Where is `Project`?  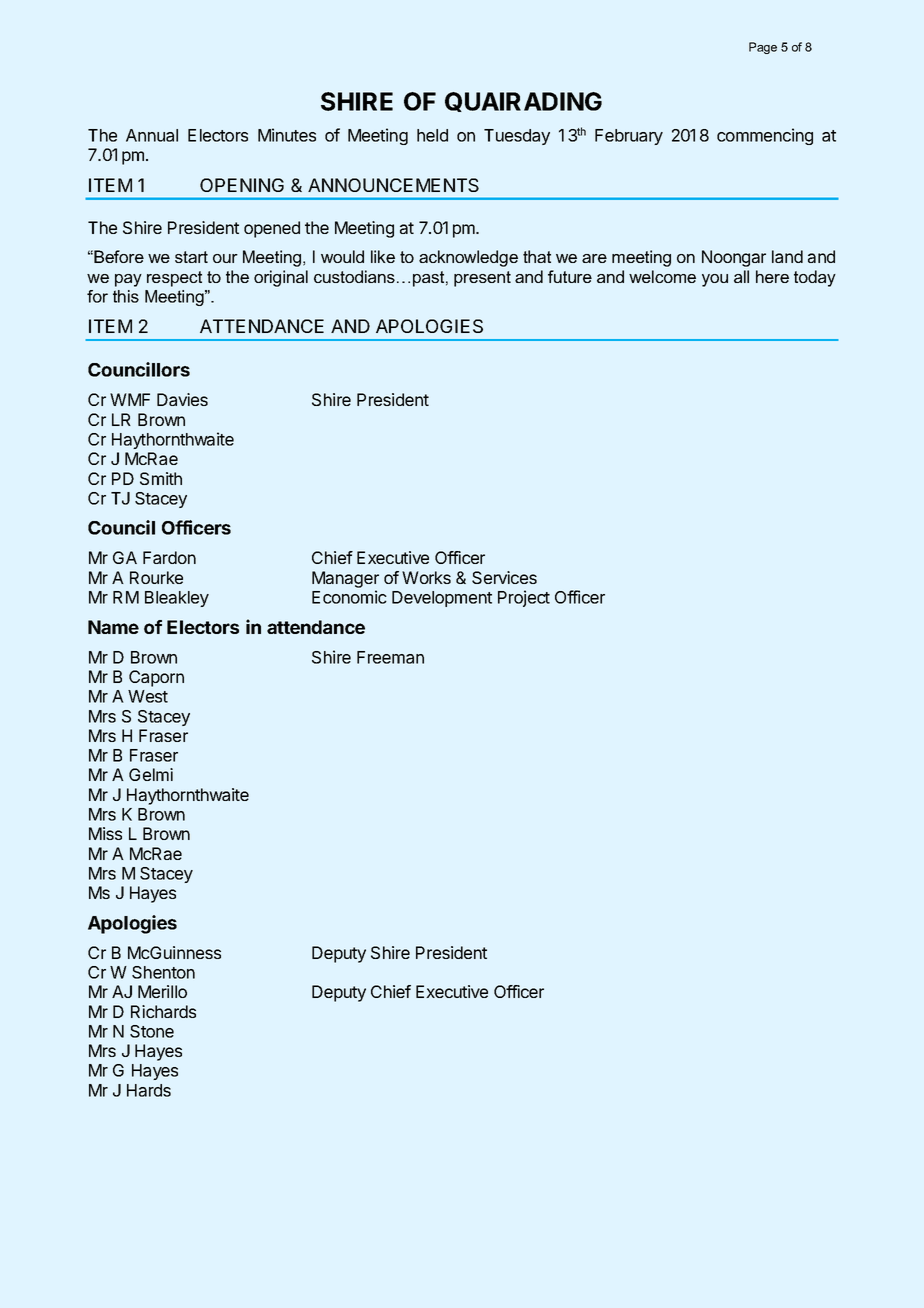
Project is located at coordinates (524, 598).
